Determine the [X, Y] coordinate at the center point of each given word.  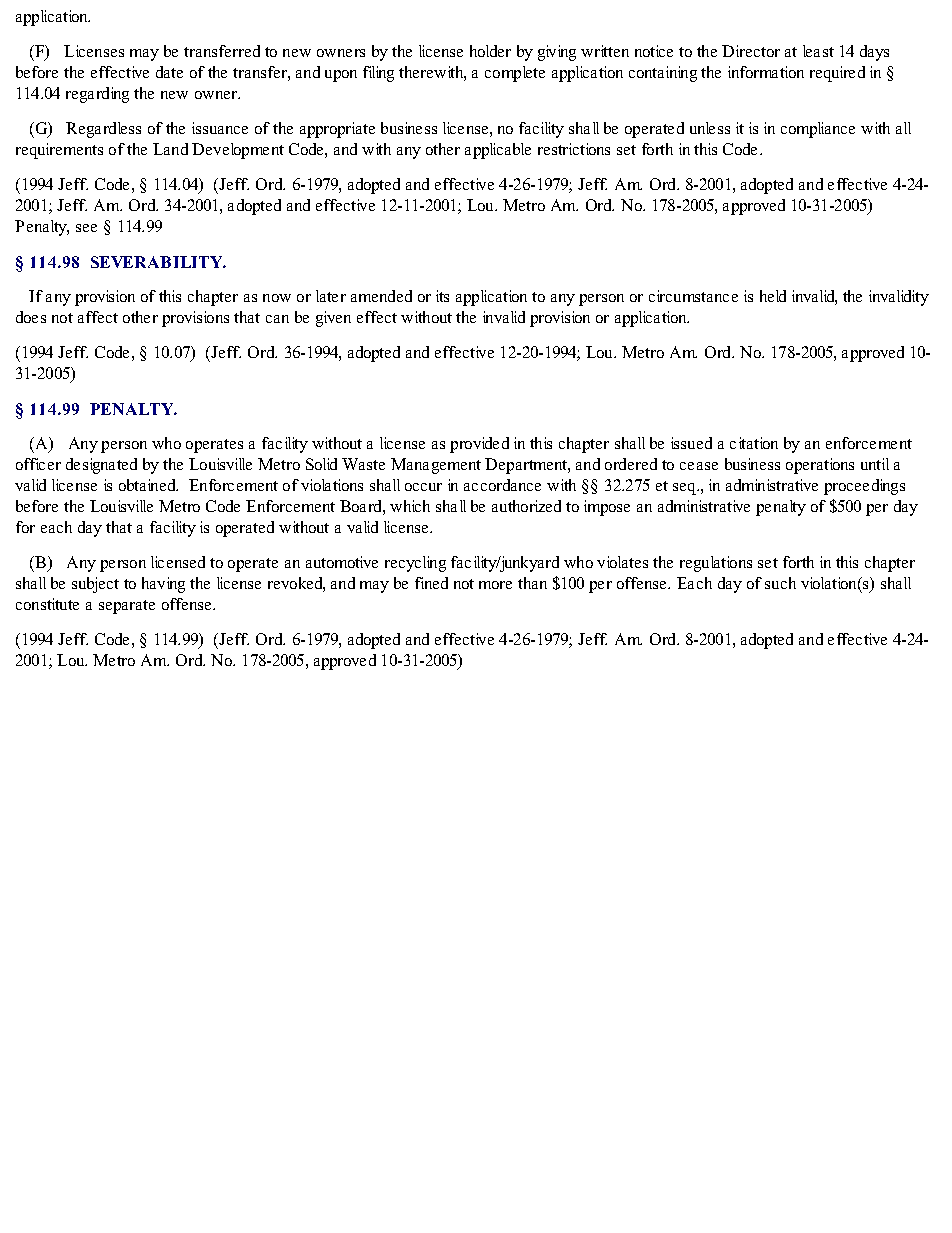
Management [436, 466]
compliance [818, 130]
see [86, 228]
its [442, 296]
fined [431, 583]
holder [490, 51]
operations [820, 466]
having [163, 585]
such [780, 583]
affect [98, 317]
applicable [498, 151]
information [766, 72]
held [773, 296]
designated [101, 466]
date [169, 72]
